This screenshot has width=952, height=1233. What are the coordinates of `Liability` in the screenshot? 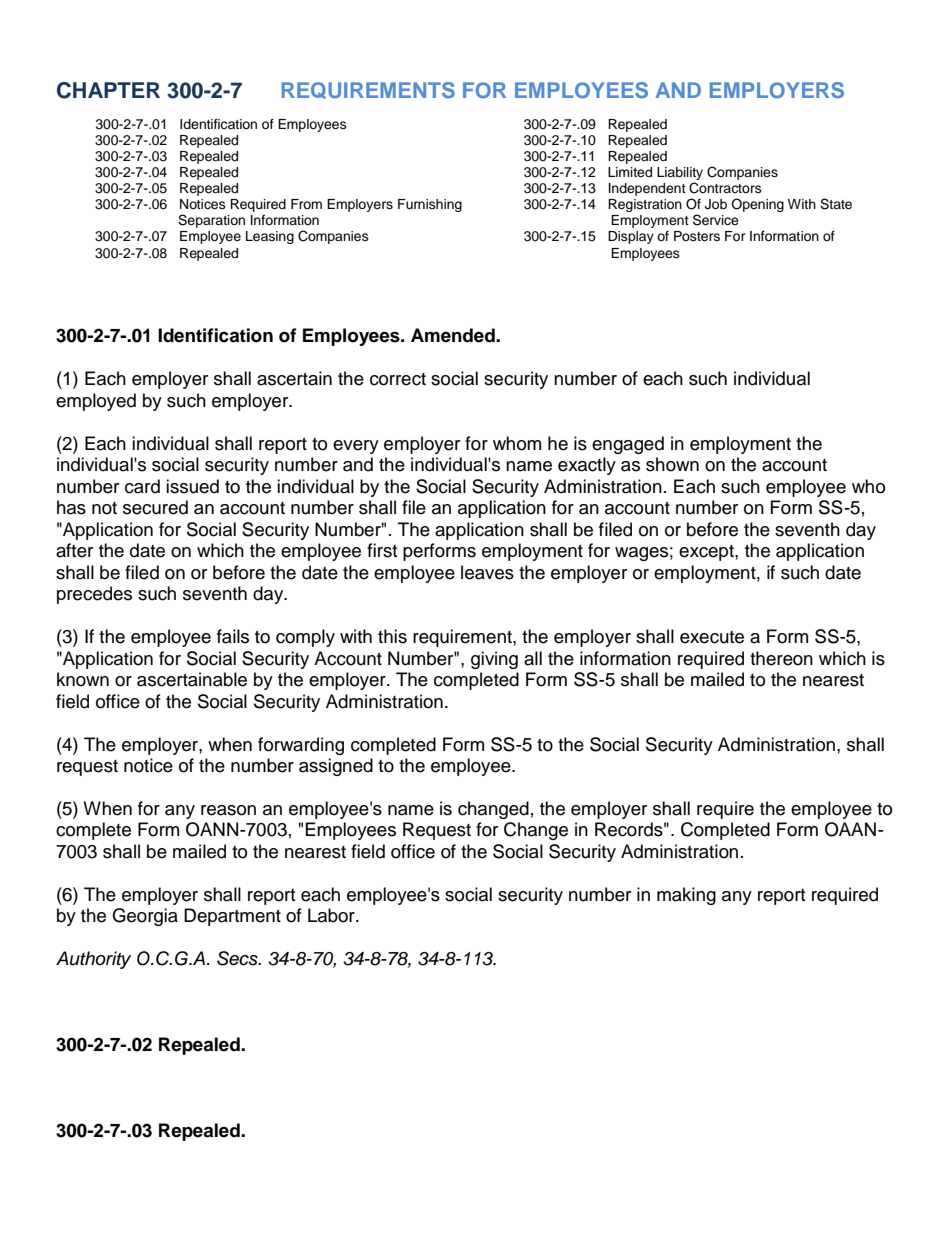 It's located at (680, 173).
